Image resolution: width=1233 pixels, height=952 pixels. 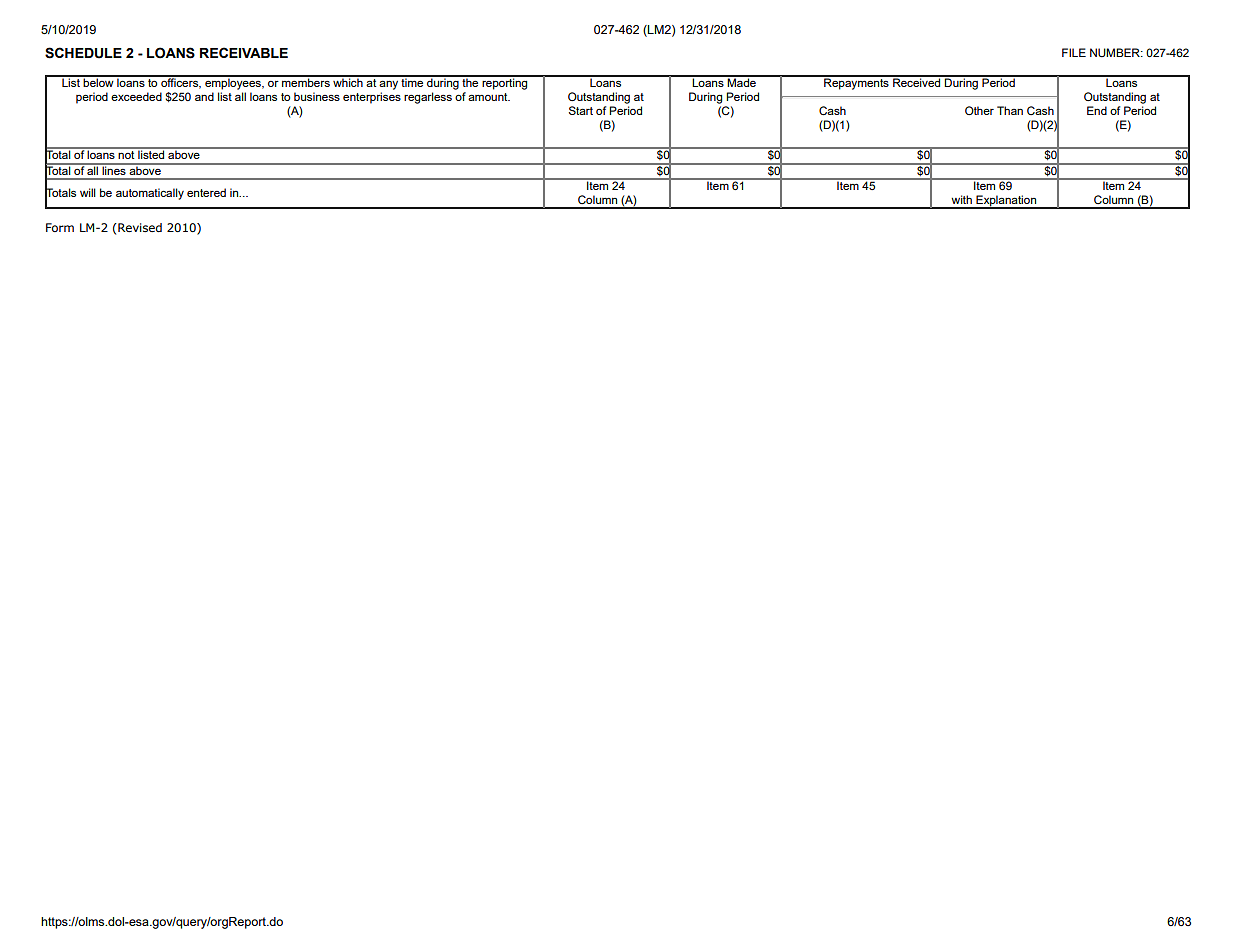 I want to click on FILE, so click(x=1074, y=52).
